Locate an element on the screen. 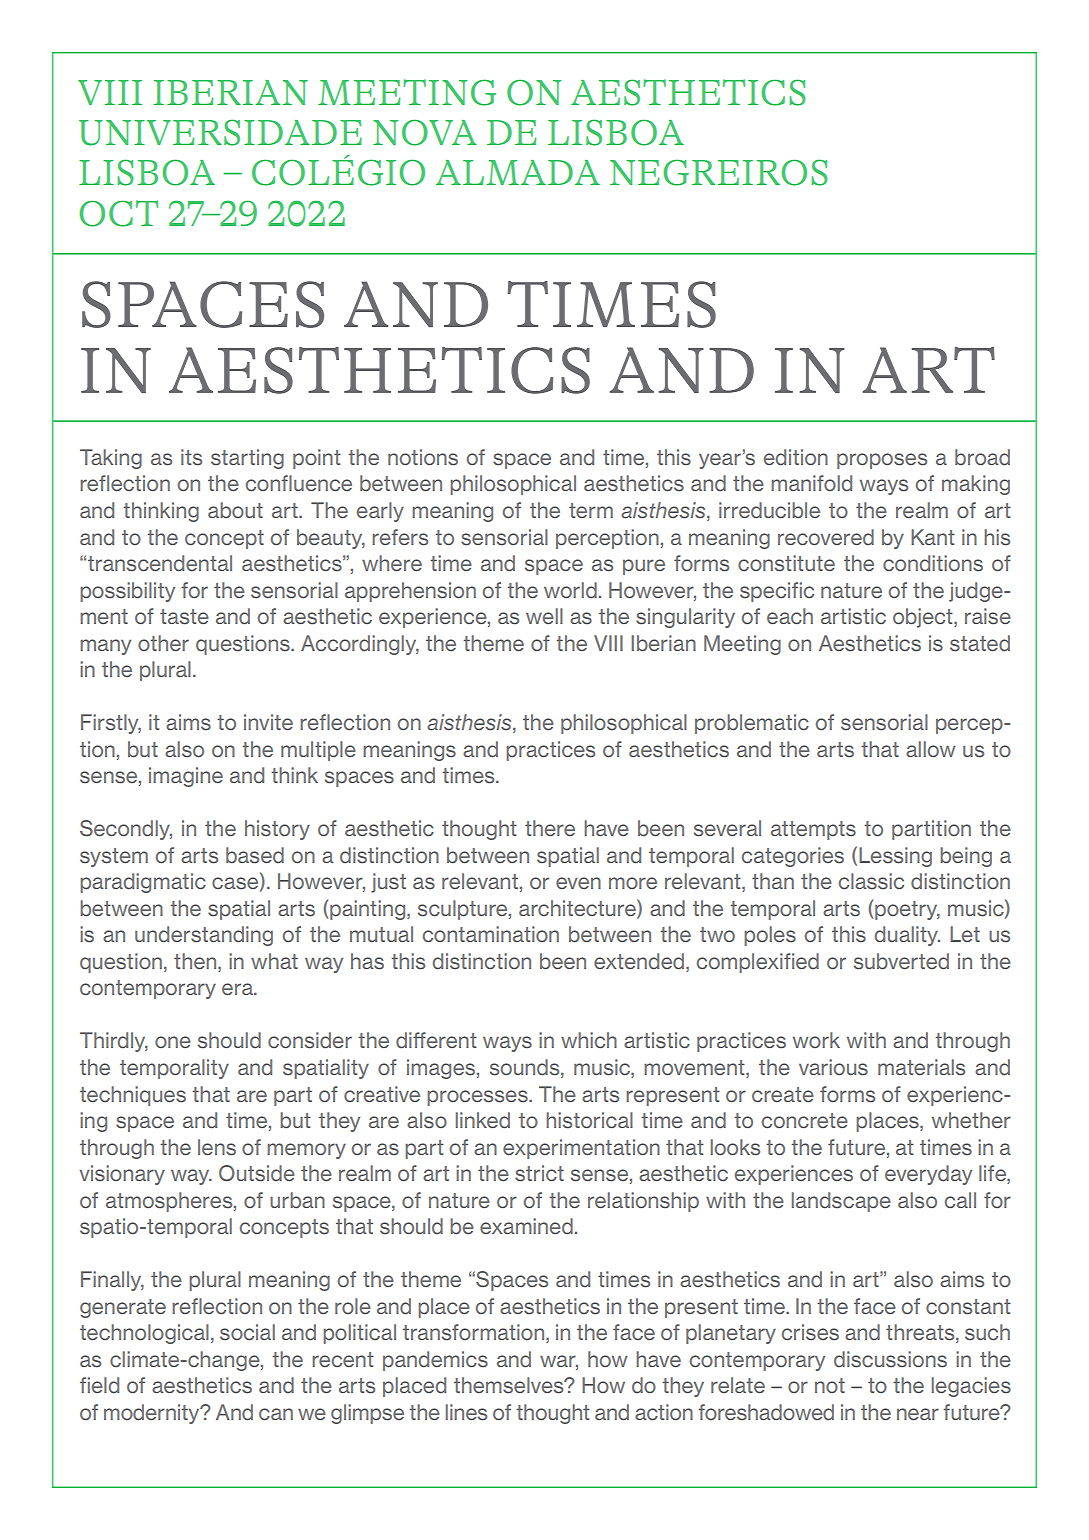 The width and height of the screenshot is (1089, 1540). lines is located at coordinates (466, 1412).
